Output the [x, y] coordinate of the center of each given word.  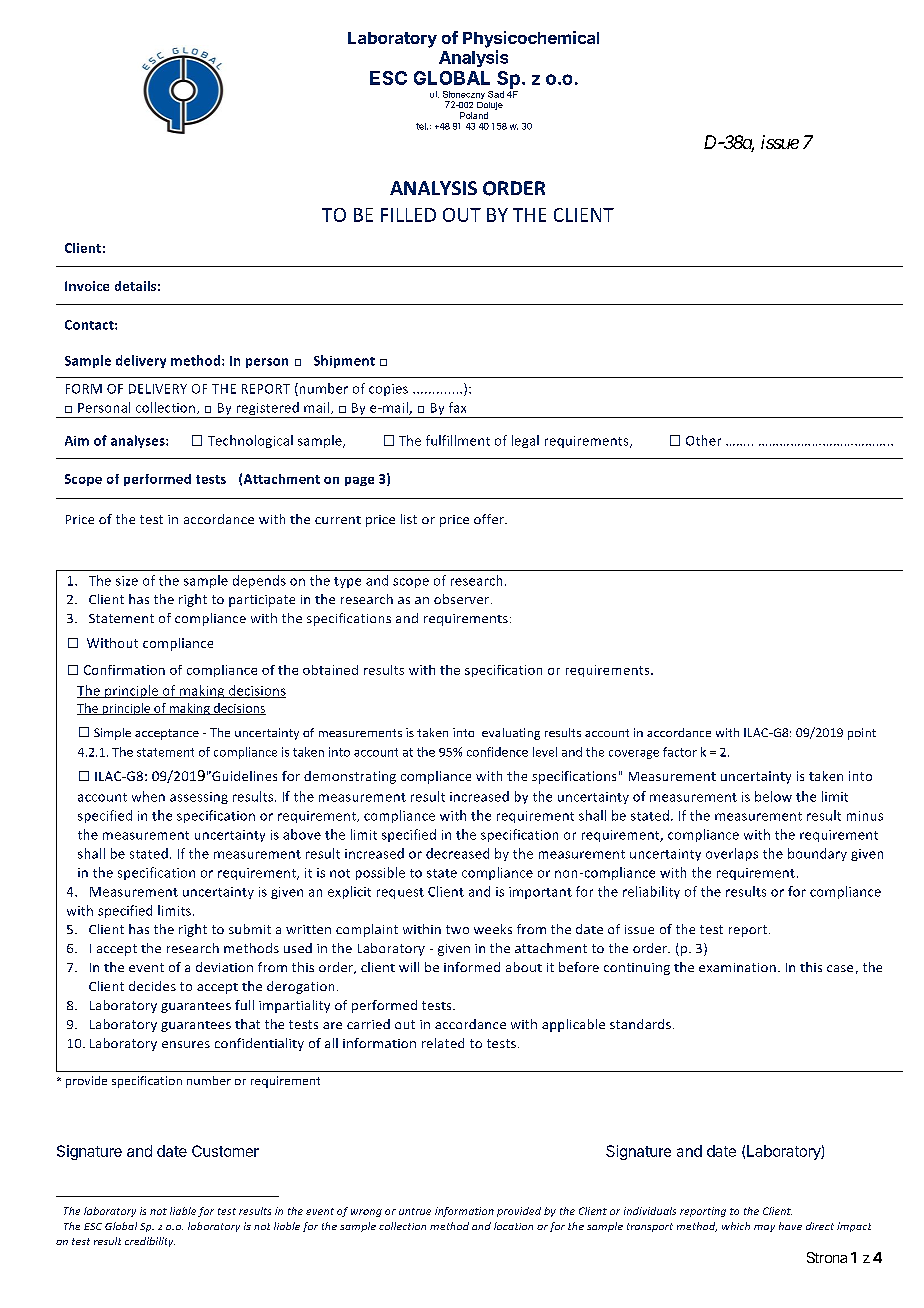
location [513, 1226]
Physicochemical [531, 39]
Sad [496, 94]
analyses [139, 441]
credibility [150, 1242]
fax [457, 407]
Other [703, 440]
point [862, 734]
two [457, 929]
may [764, 1228]
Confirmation [124, 670]
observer [461, 599]
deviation [224, 967]
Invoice [87, 286]
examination [737, 967]
